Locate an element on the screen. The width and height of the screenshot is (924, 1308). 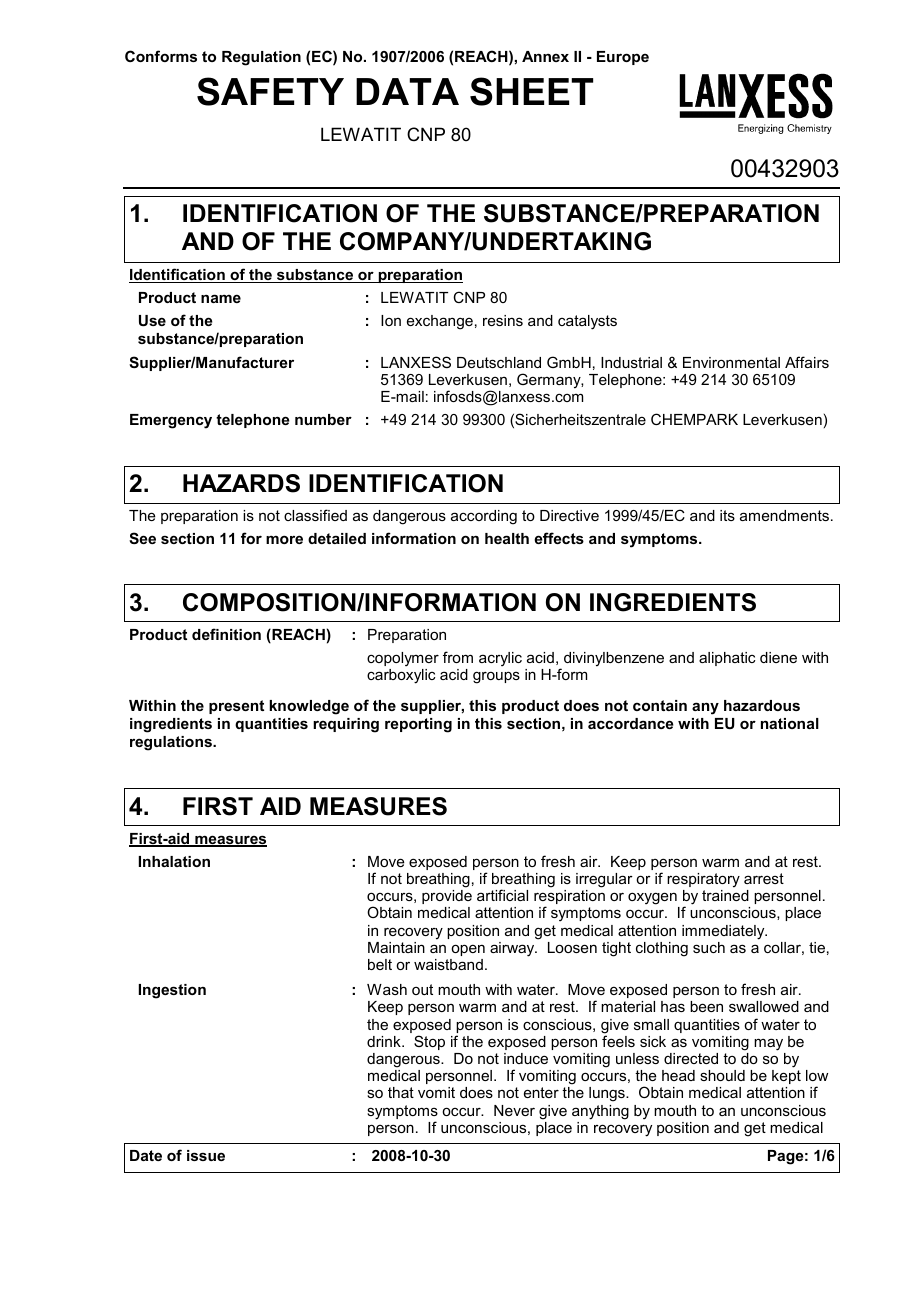
Deutschland is located at coordinates (499, 362).
